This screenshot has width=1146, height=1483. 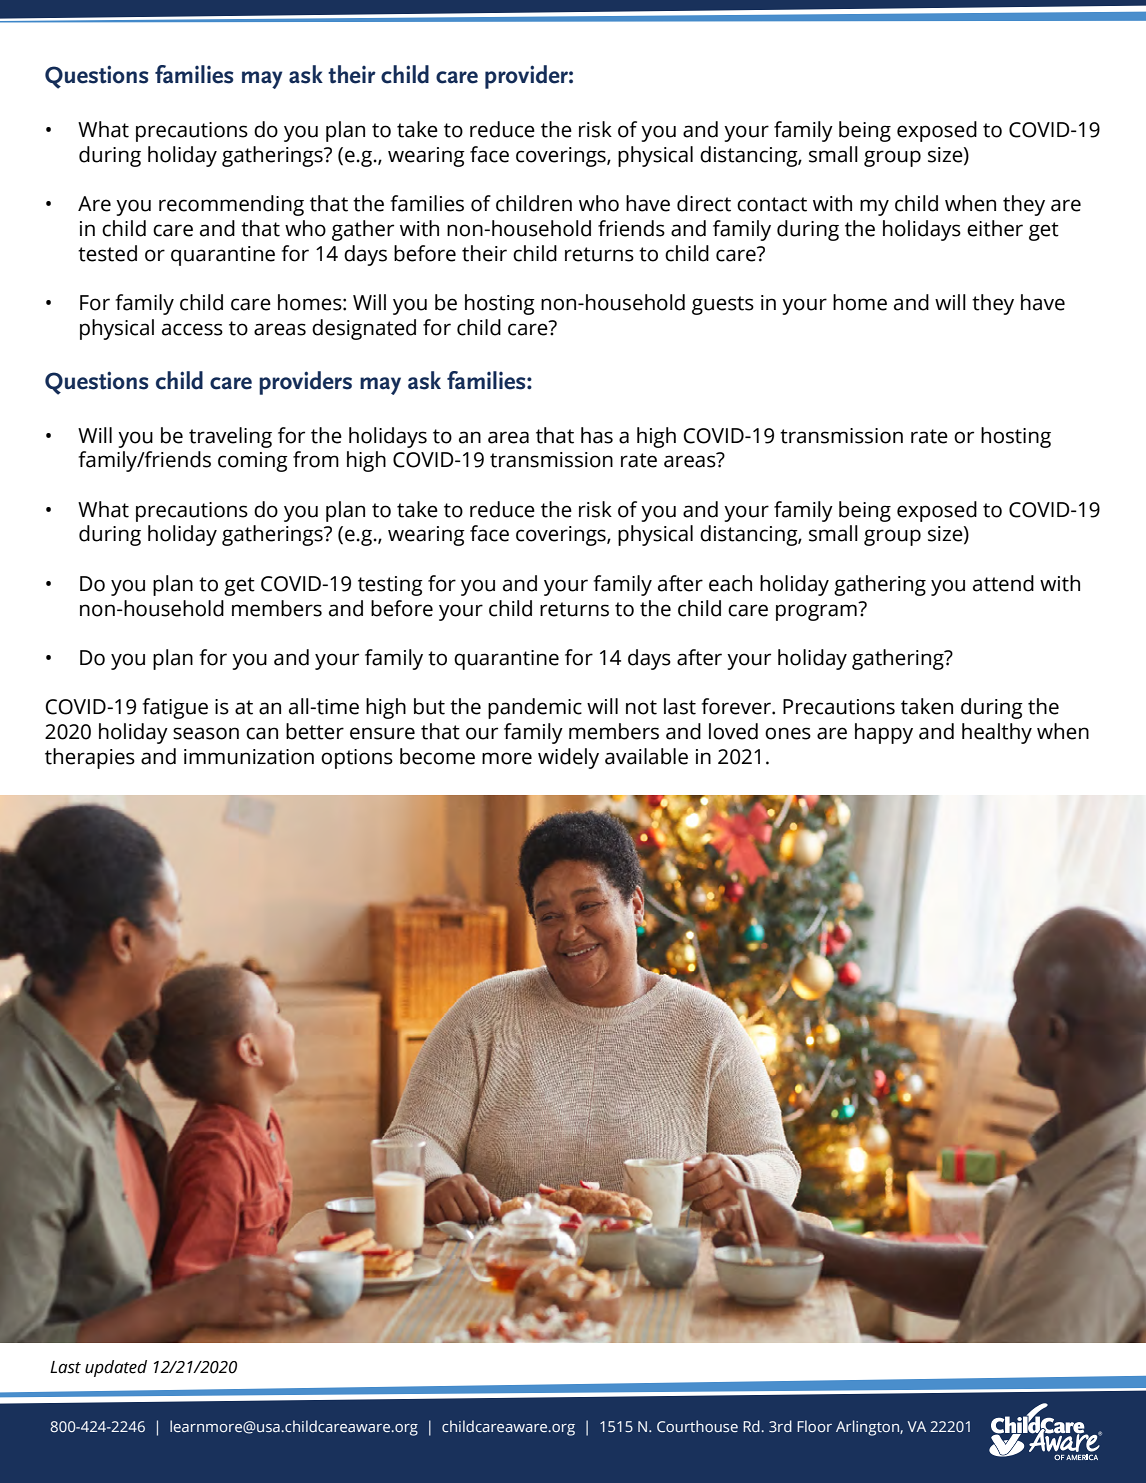 I want to click on immunization, so click(x=249, y=757).
